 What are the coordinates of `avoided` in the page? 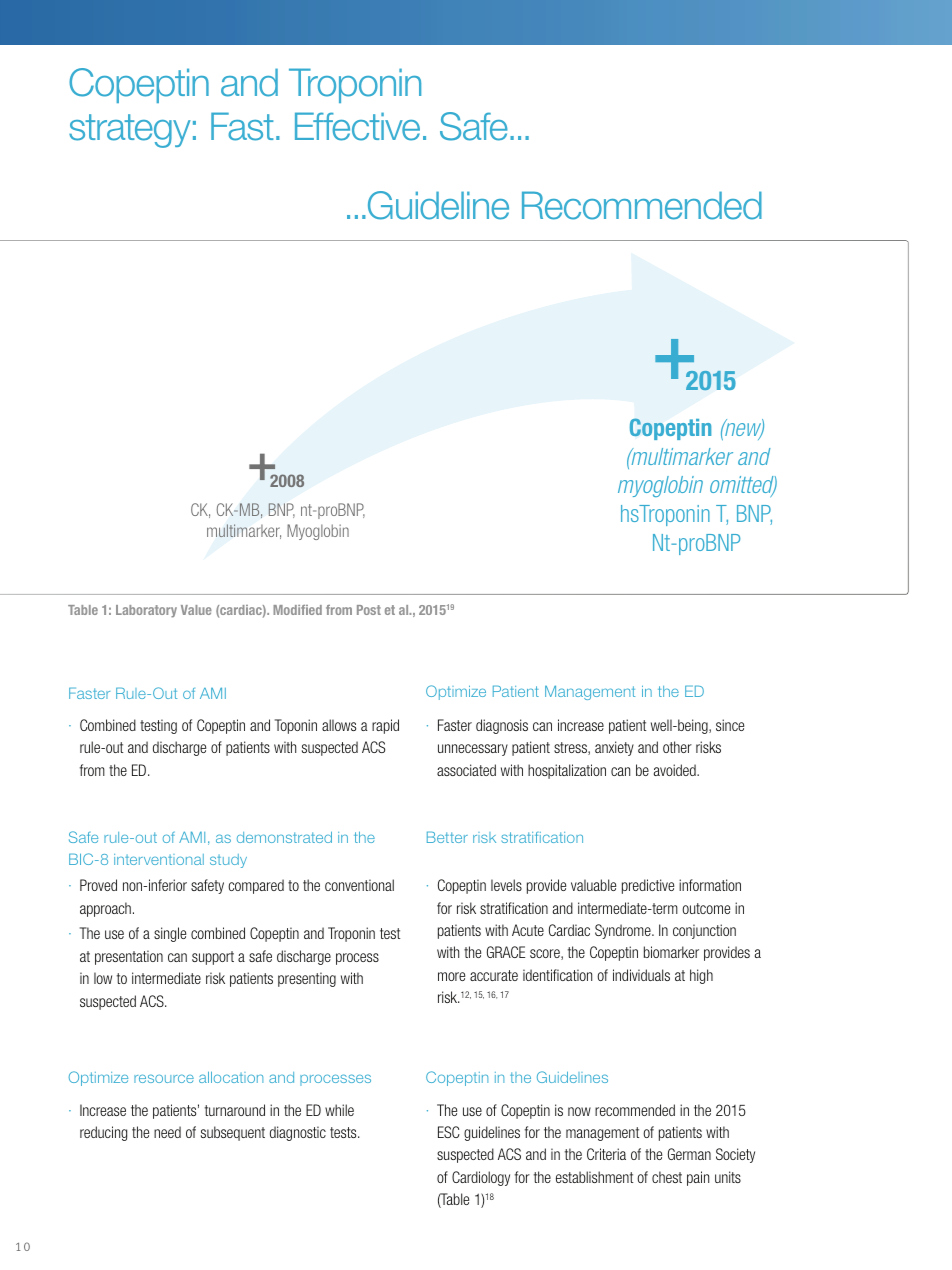 It's located at (676, 770).
